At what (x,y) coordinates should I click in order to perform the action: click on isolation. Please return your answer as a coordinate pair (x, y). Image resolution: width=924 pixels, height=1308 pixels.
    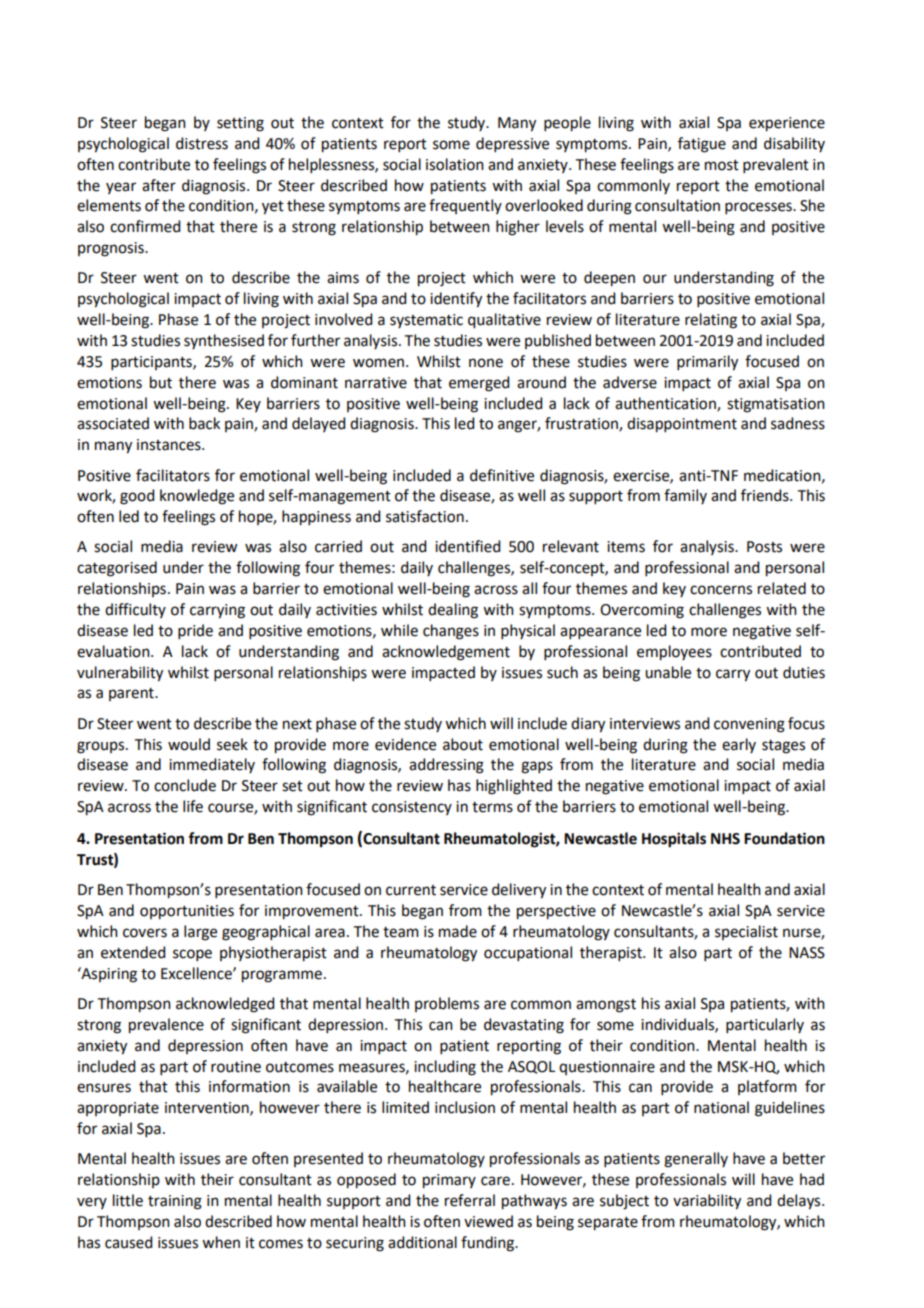
    Looking at the image, I should click on (455, 164).
